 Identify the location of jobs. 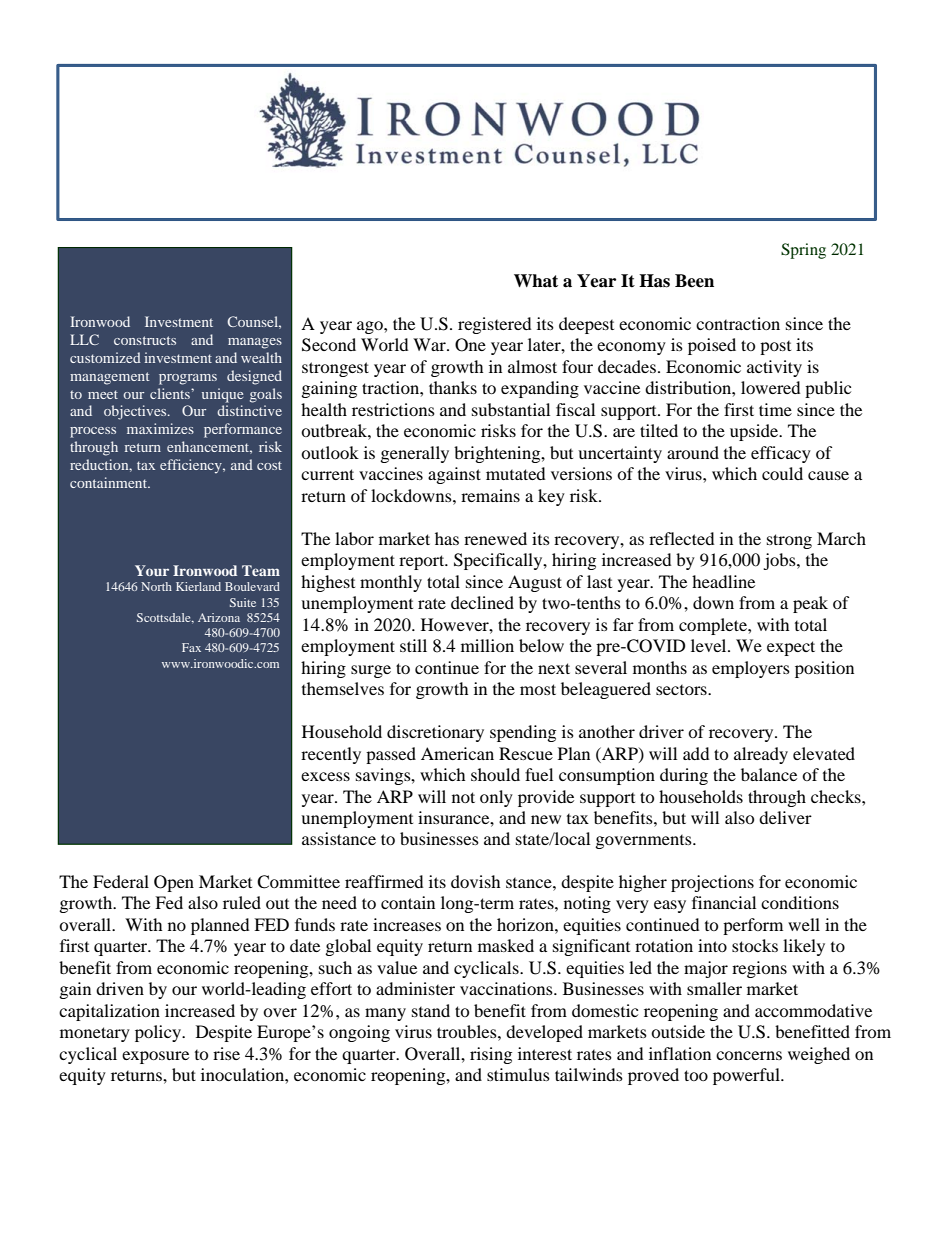
(780, 561).
